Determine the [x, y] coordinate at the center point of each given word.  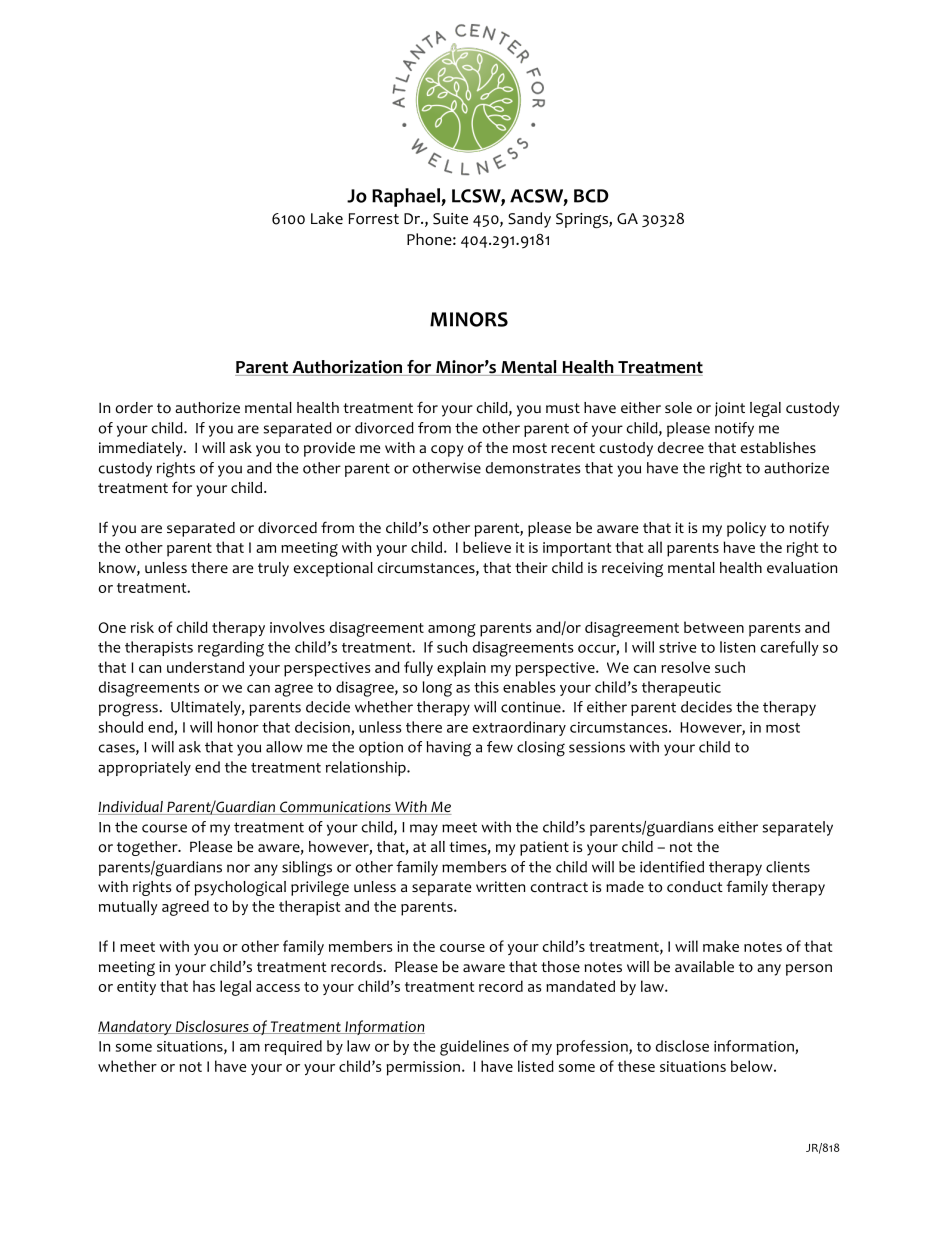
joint [730, 409]
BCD [591, 196]
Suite [450, 219]
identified [672, 867]
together [148, 848]
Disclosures [212, 1027]
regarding [231, 649]
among [452, 630]
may [424, 830]
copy [447, 451]
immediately [142, 449]
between [714, 627]
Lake [327, 218]
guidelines [474, 1048]
